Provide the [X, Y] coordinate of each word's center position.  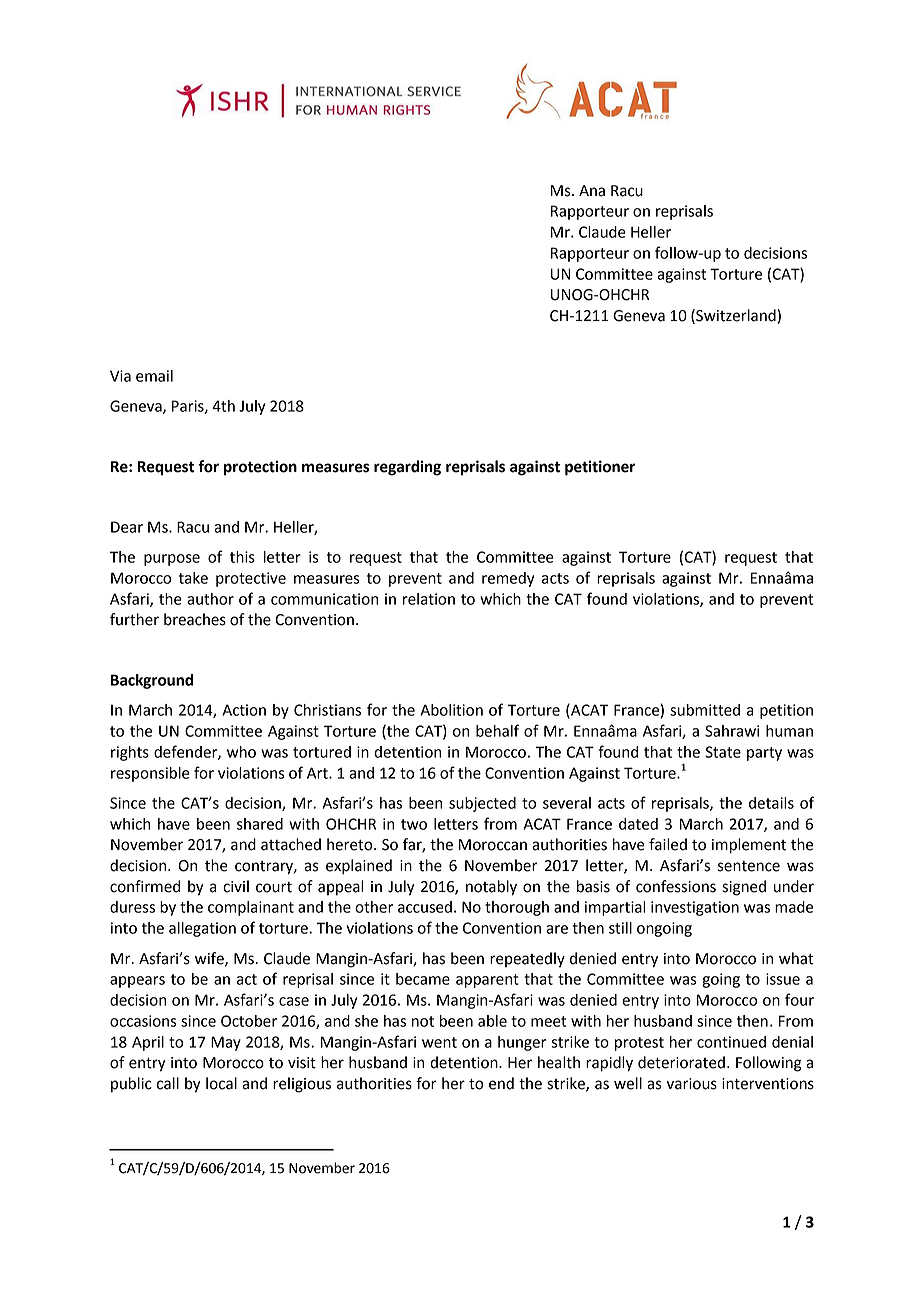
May [226, 1043]
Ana [592, 191]
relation [429, 599]
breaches [195, 619]
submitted [705, 710]
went [439, 1042]
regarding [407, 468]
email [154, 376]
